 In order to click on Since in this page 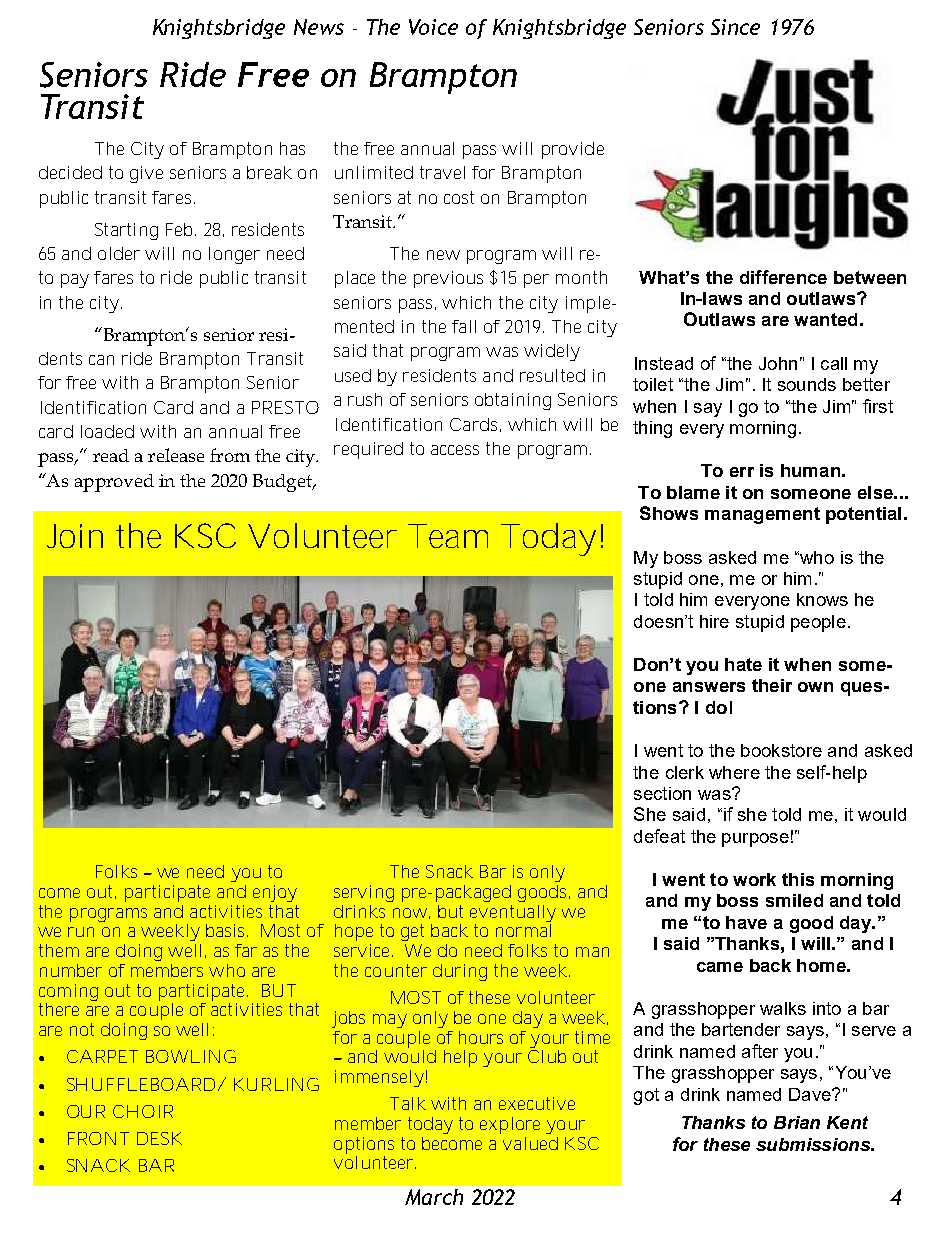, I will do `click(735, 27)`.
